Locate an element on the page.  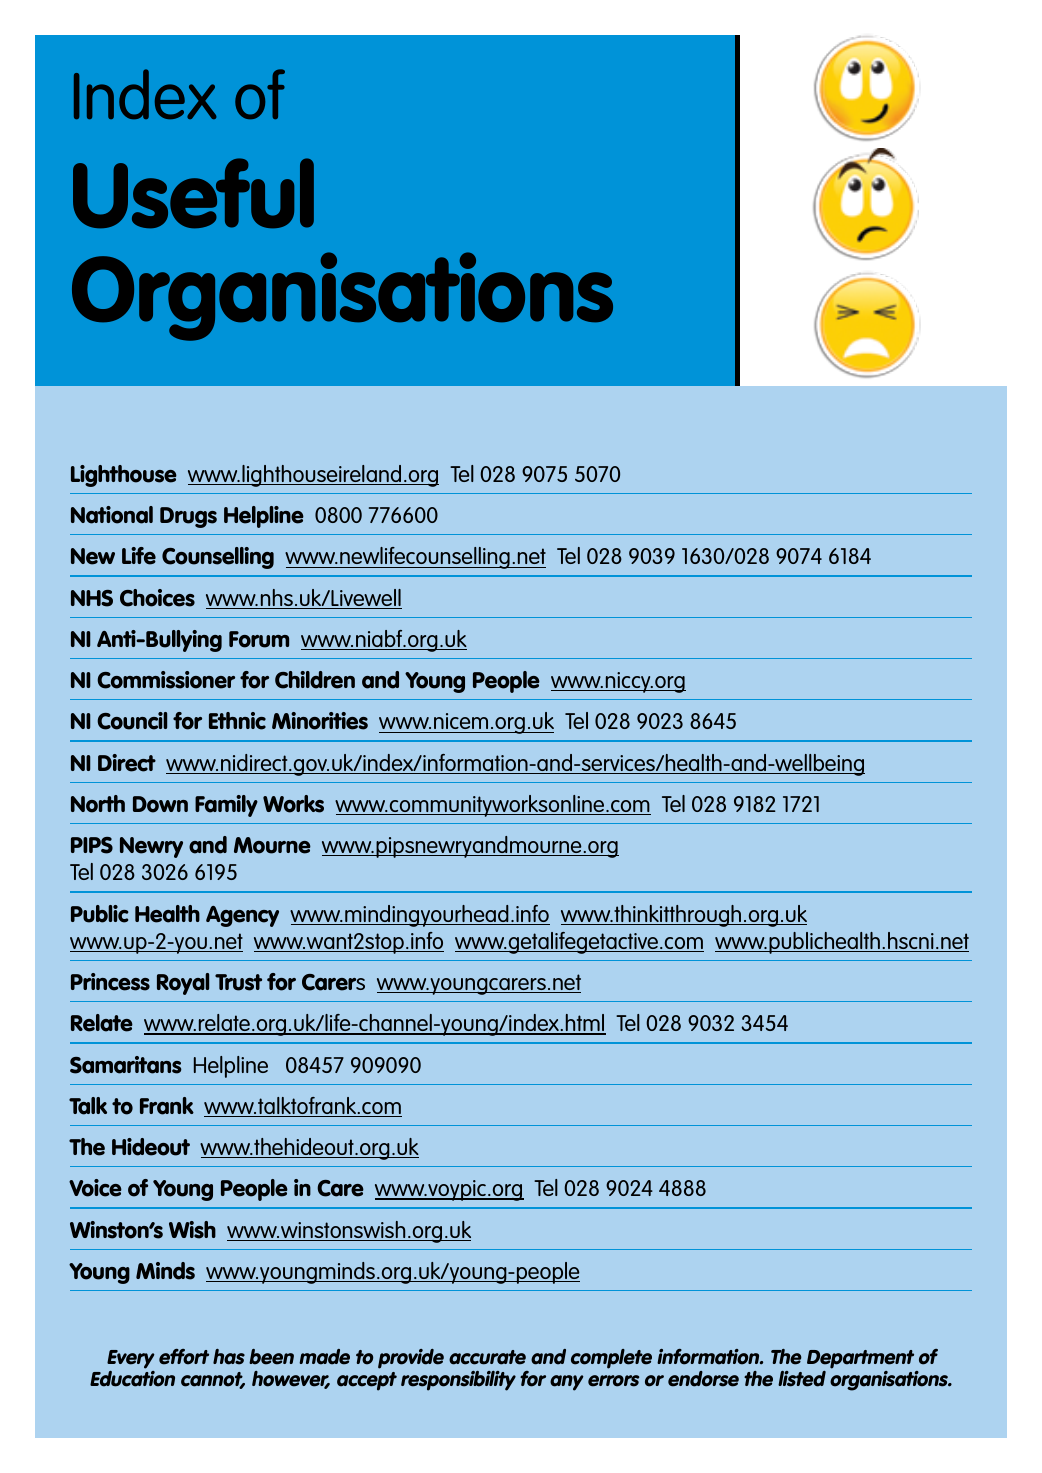
North is located at coordinates (98, 804).
